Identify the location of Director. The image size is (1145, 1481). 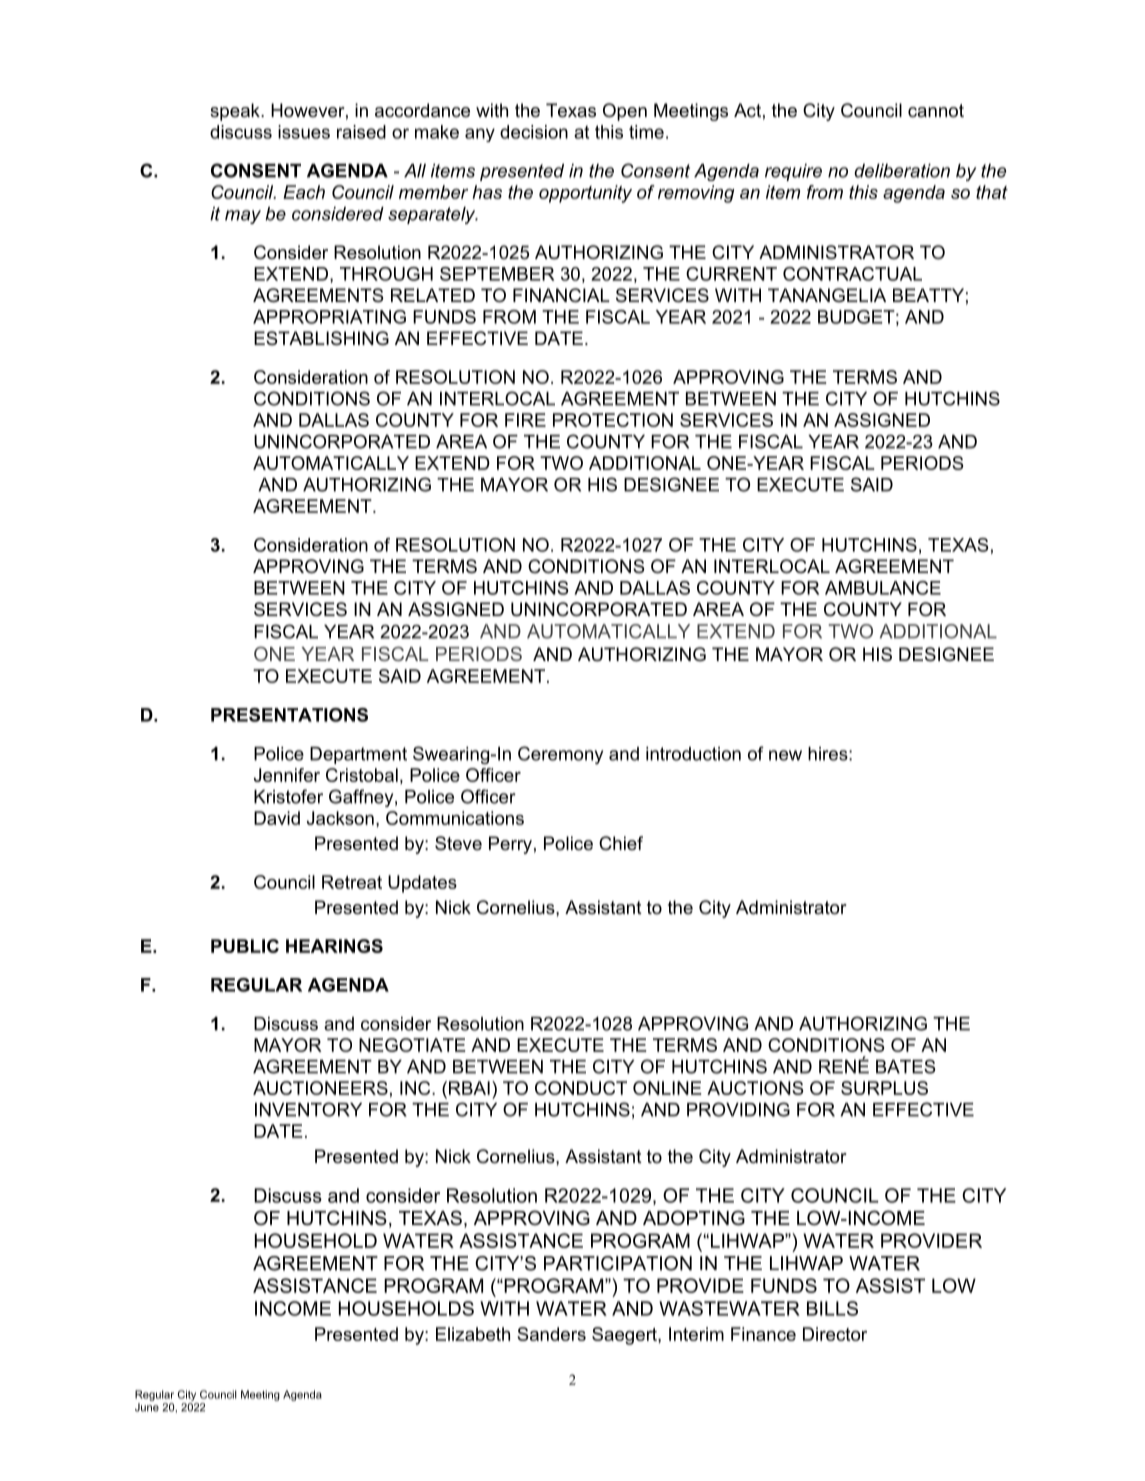
(835, 1334).
